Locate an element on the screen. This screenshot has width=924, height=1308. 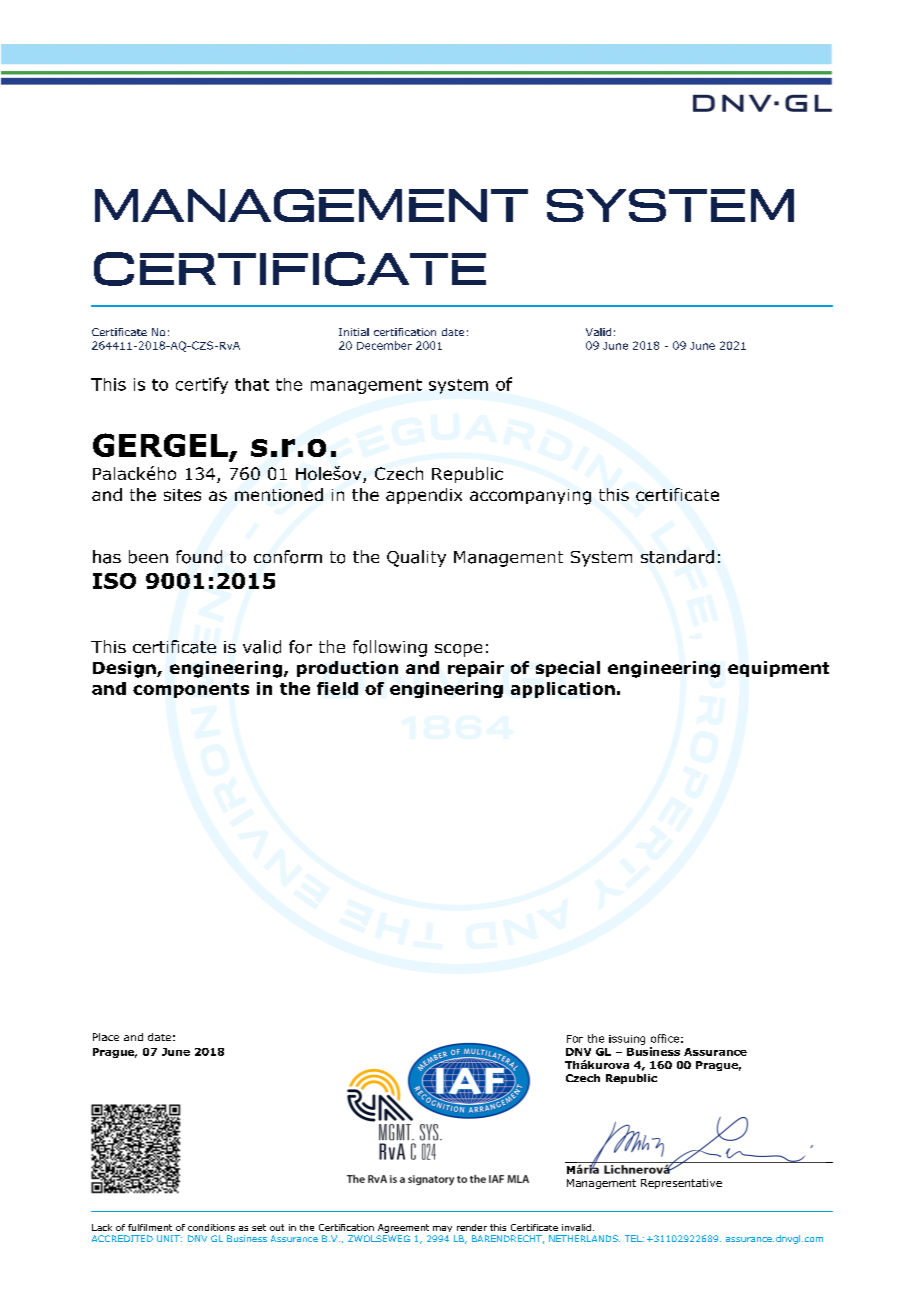
standard is located at coordinates (677, 557).
